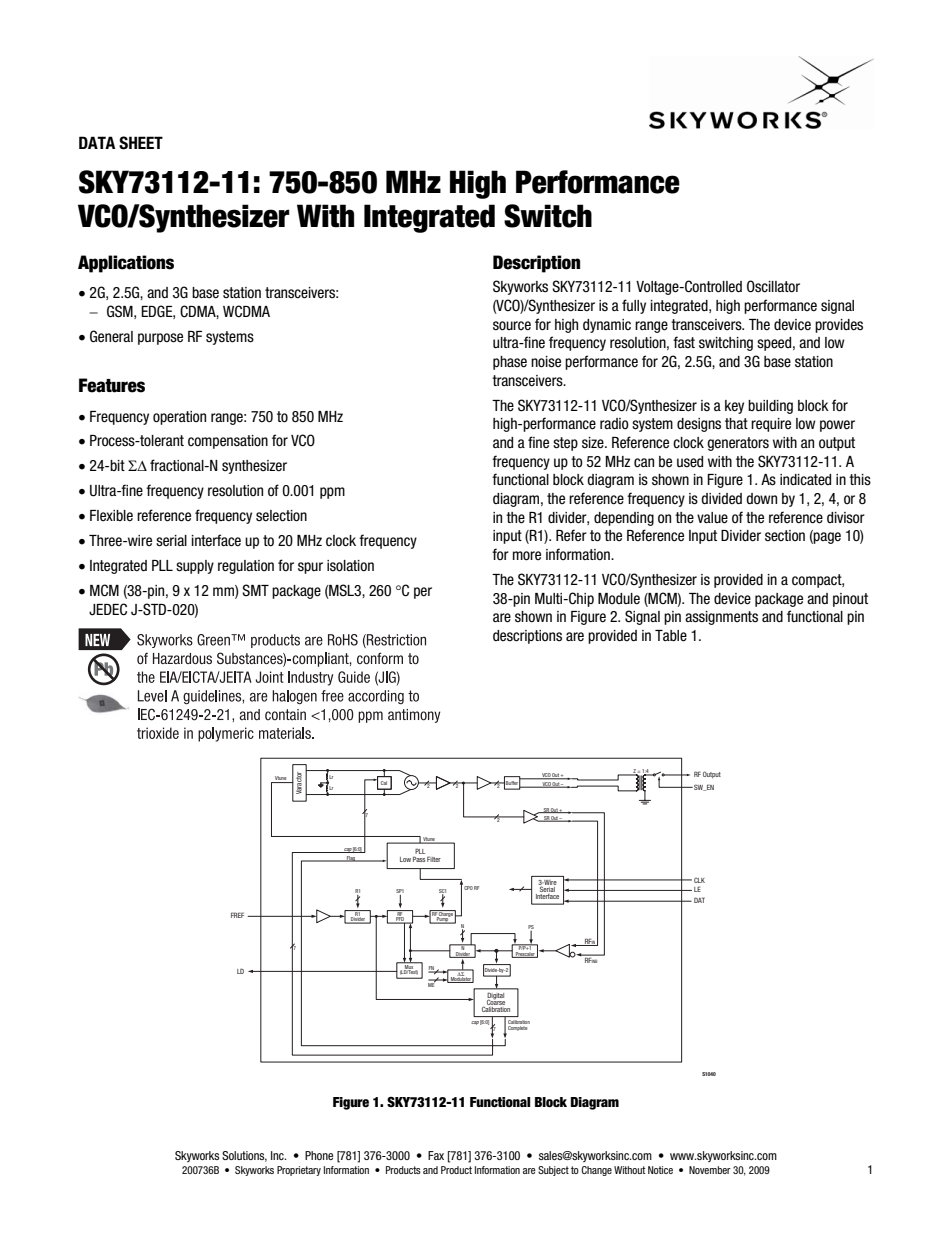 The height and width of the image is (1233, 952). What do you see at coordinates (244, 1156) in the image?
I see `Solutions` at bounding box center [244, 1156].
